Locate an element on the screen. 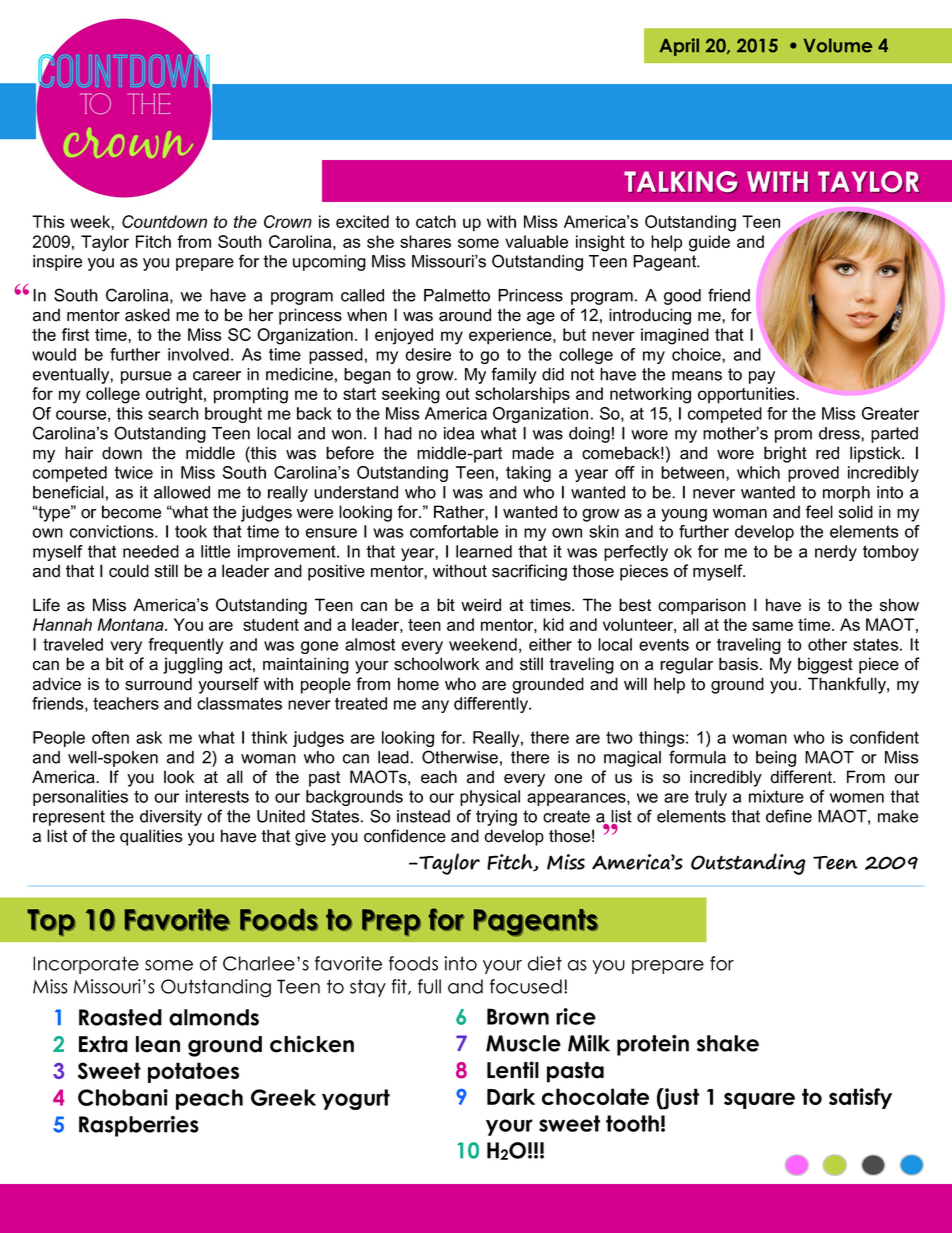  Volume is located at coordinates (838, 45).
